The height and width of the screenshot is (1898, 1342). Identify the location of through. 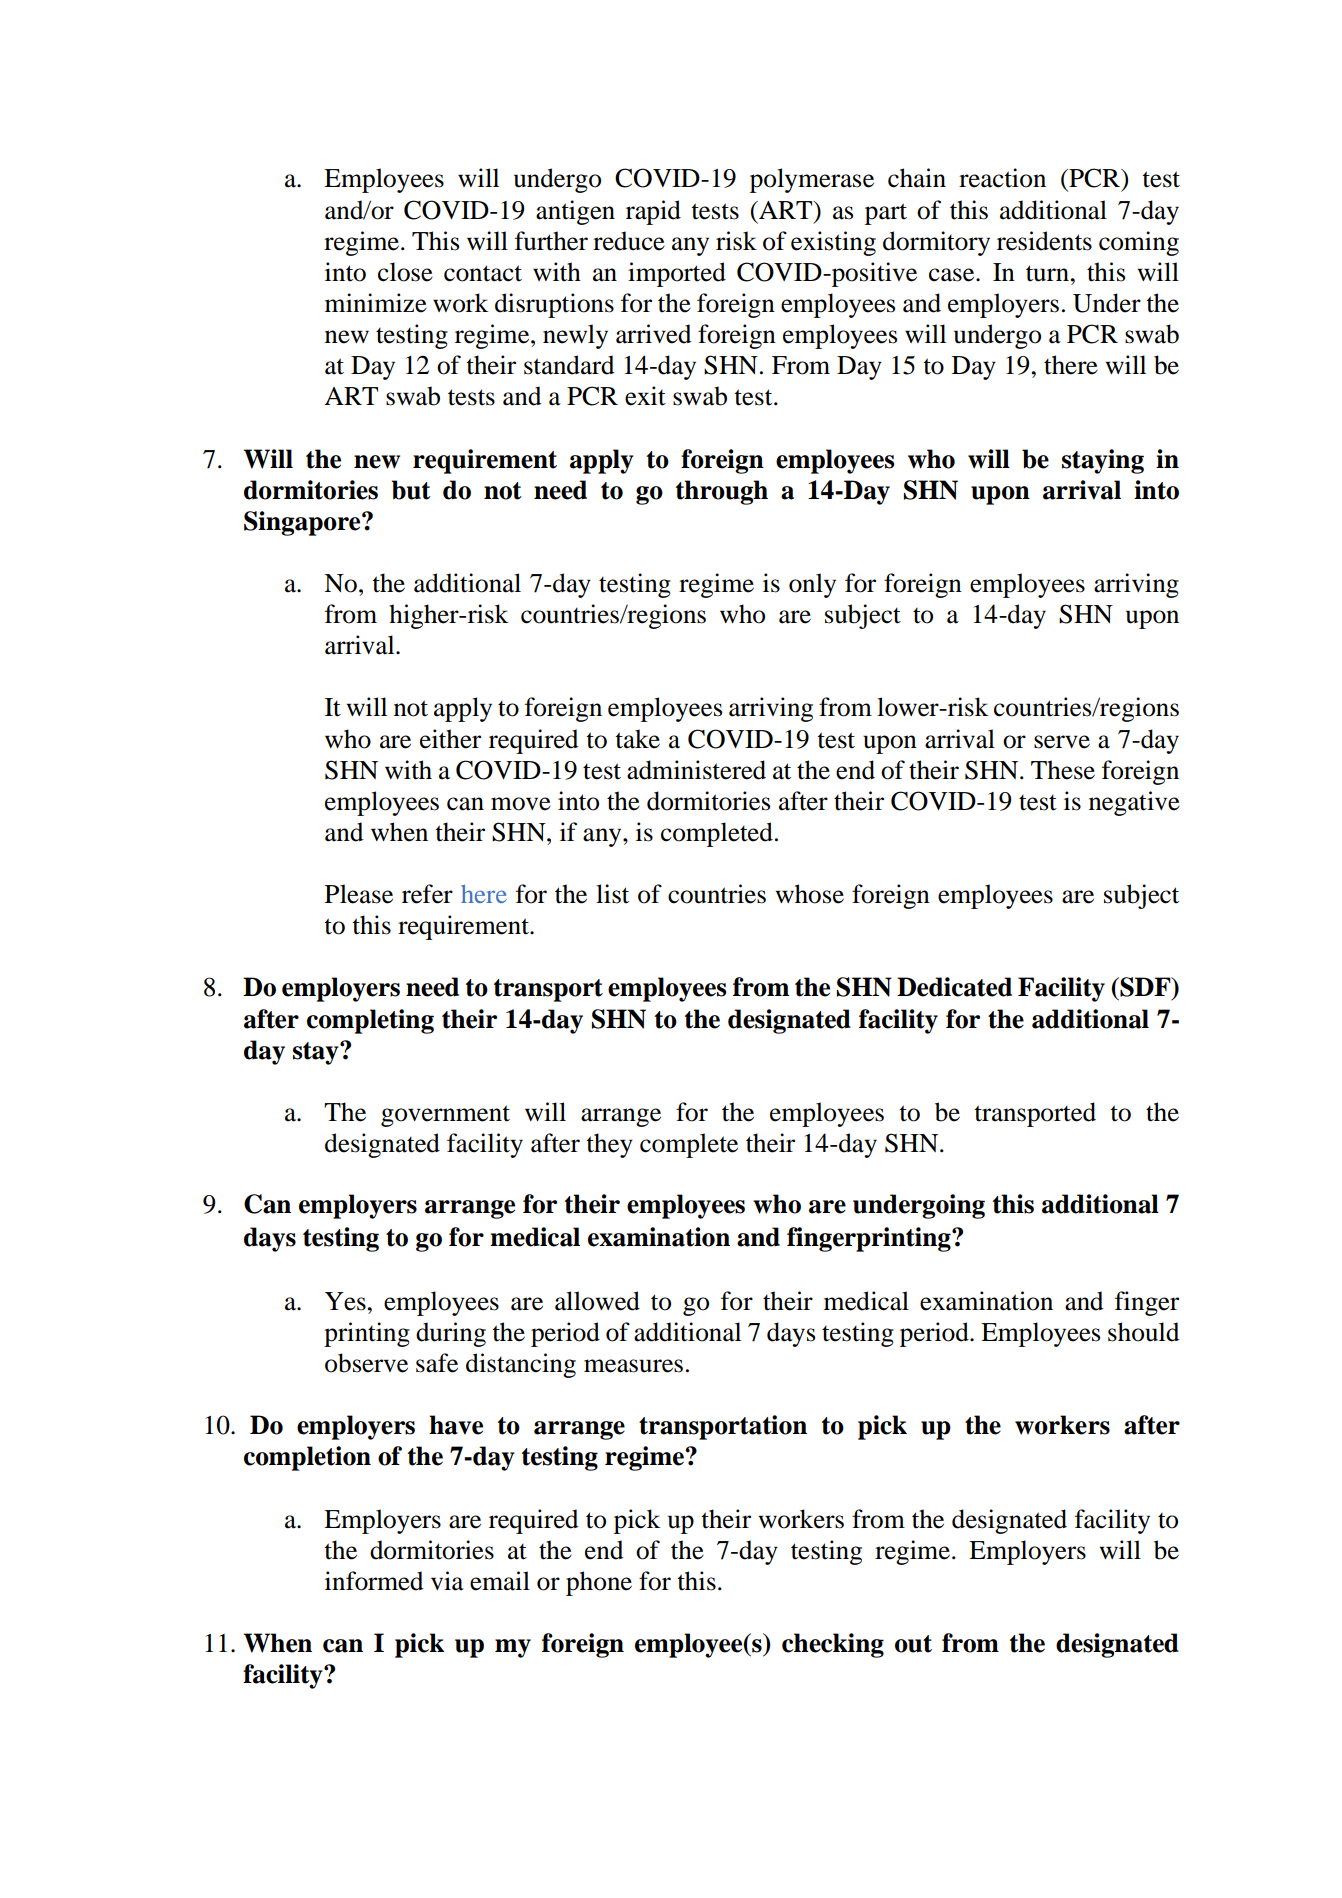
(722, 492).
